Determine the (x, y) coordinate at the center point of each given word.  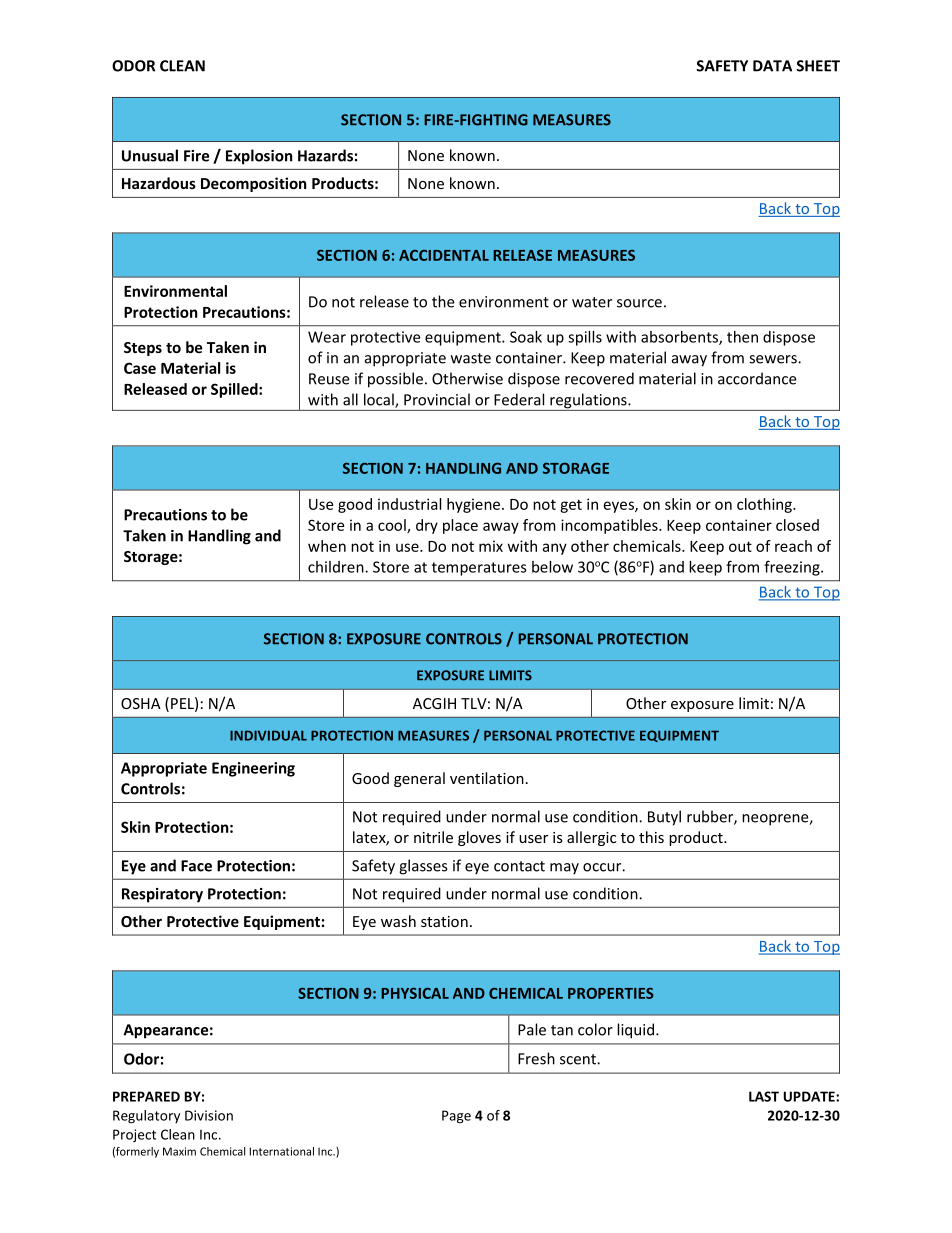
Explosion (259, 157)
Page (456, 1117)
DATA (772, 66)
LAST (764, 1096)
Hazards (325, 155)
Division (209, 1115)
